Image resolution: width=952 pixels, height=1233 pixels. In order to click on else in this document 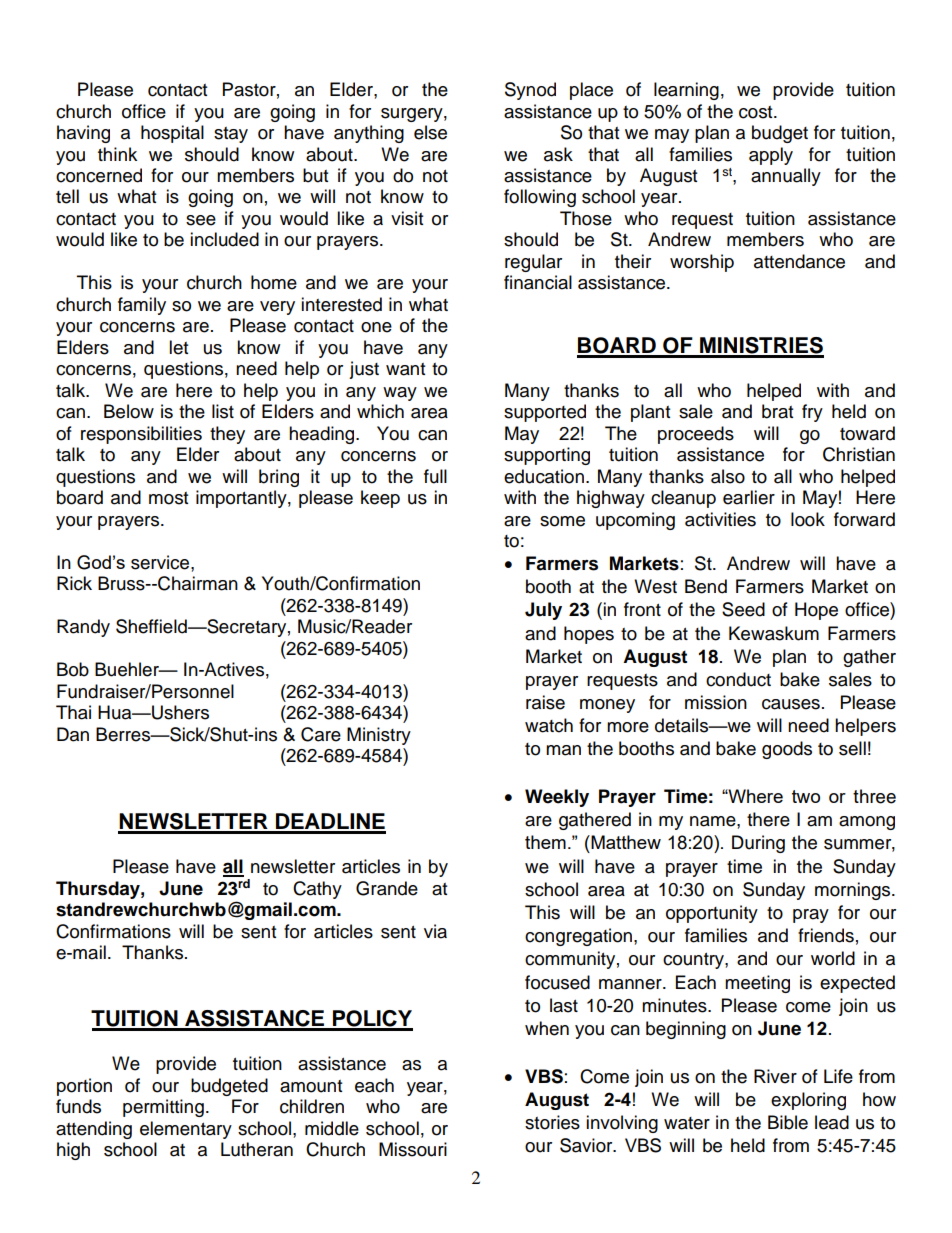, I will do `click(430, 132)`.
